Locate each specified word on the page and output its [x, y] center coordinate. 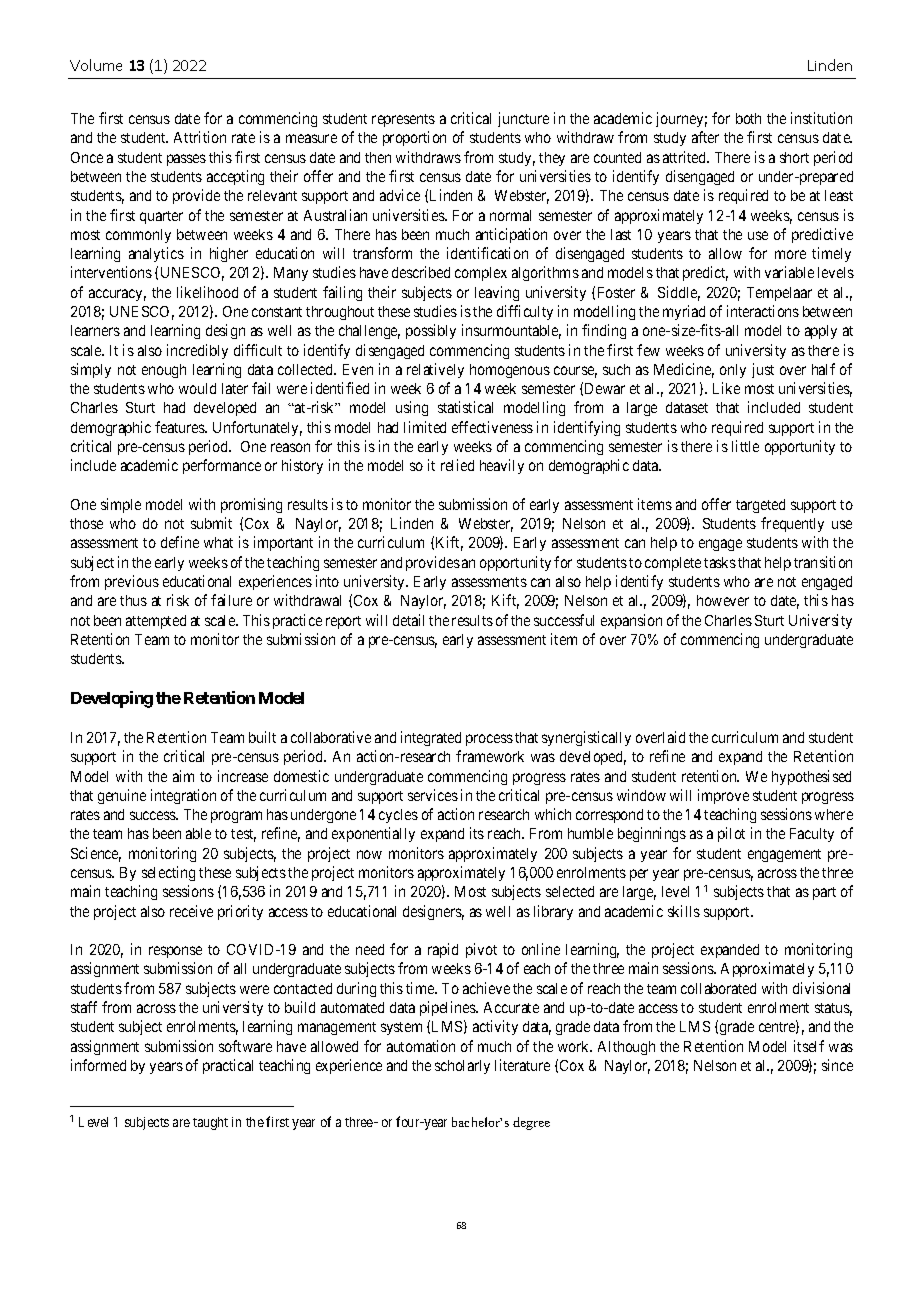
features [181, 427]
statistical [465, 407]
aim [183, 776]
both [748, 118]
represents [403, 120]
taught [210, 1123]
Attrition [200, 137]
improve [723, 796]
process [489, 740]
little [745, 446]
